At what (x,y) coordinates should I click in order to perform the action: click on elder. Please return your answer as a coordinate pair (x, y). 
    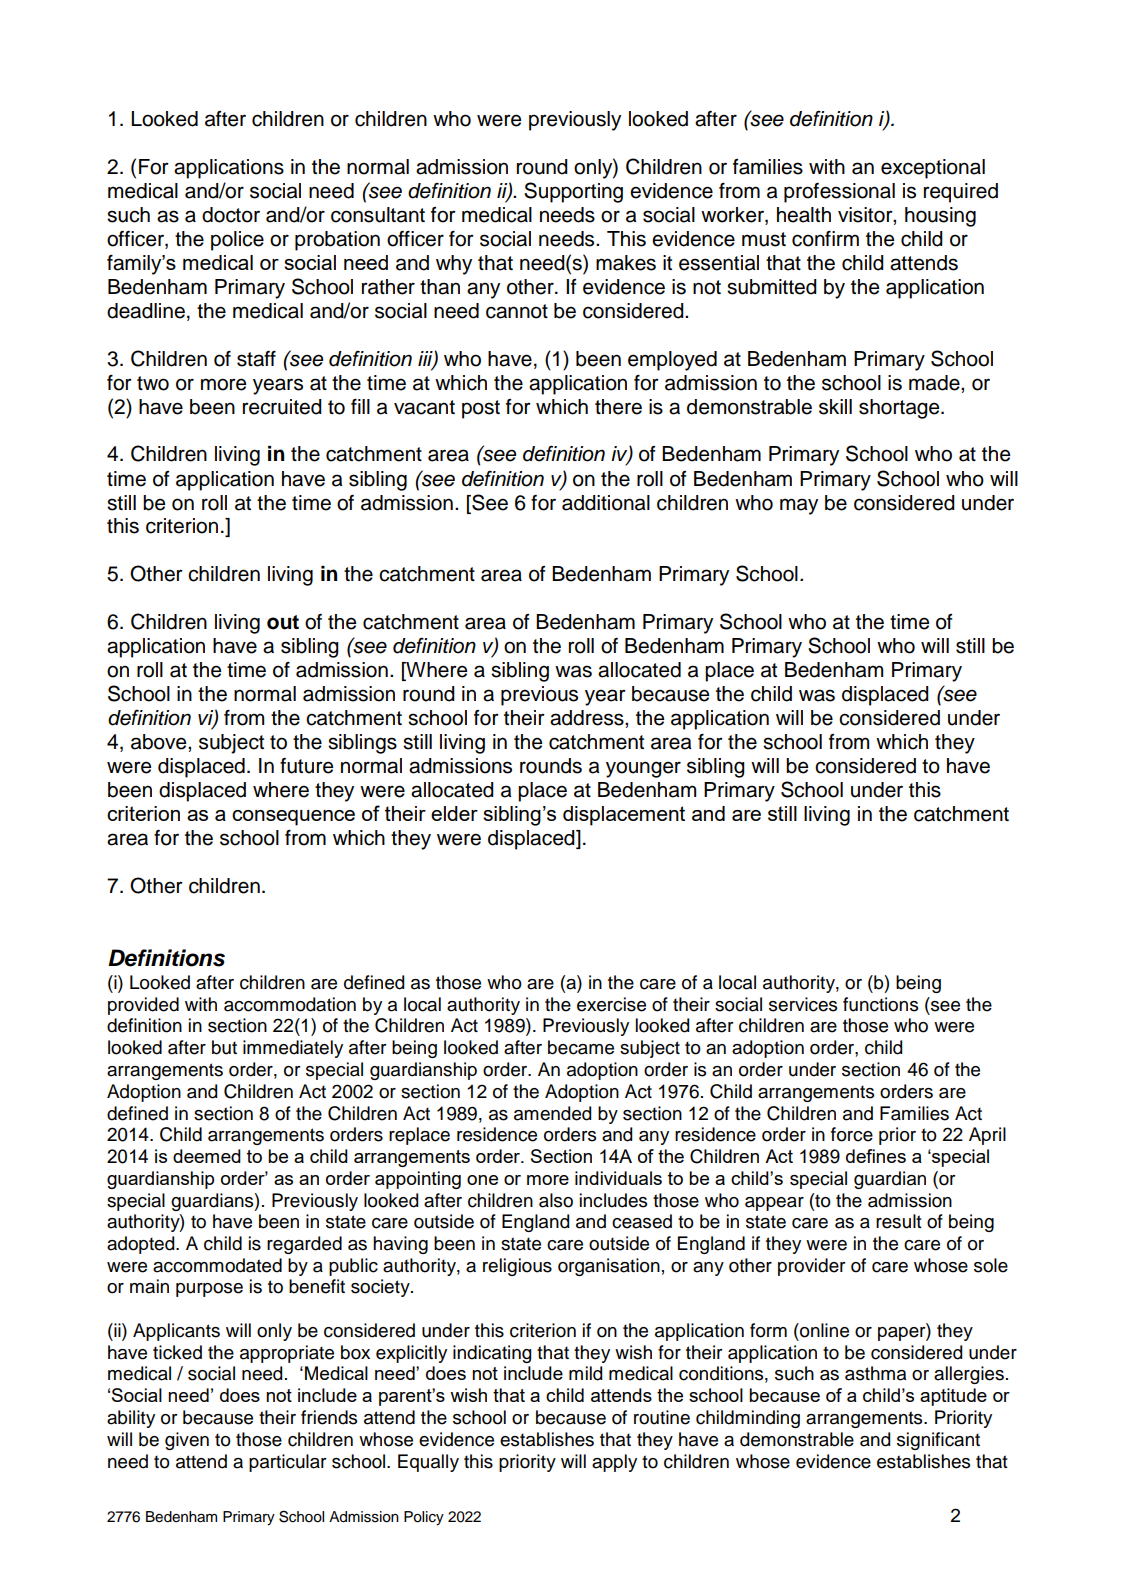
    Looking at the image, I should click on (454, 813).
